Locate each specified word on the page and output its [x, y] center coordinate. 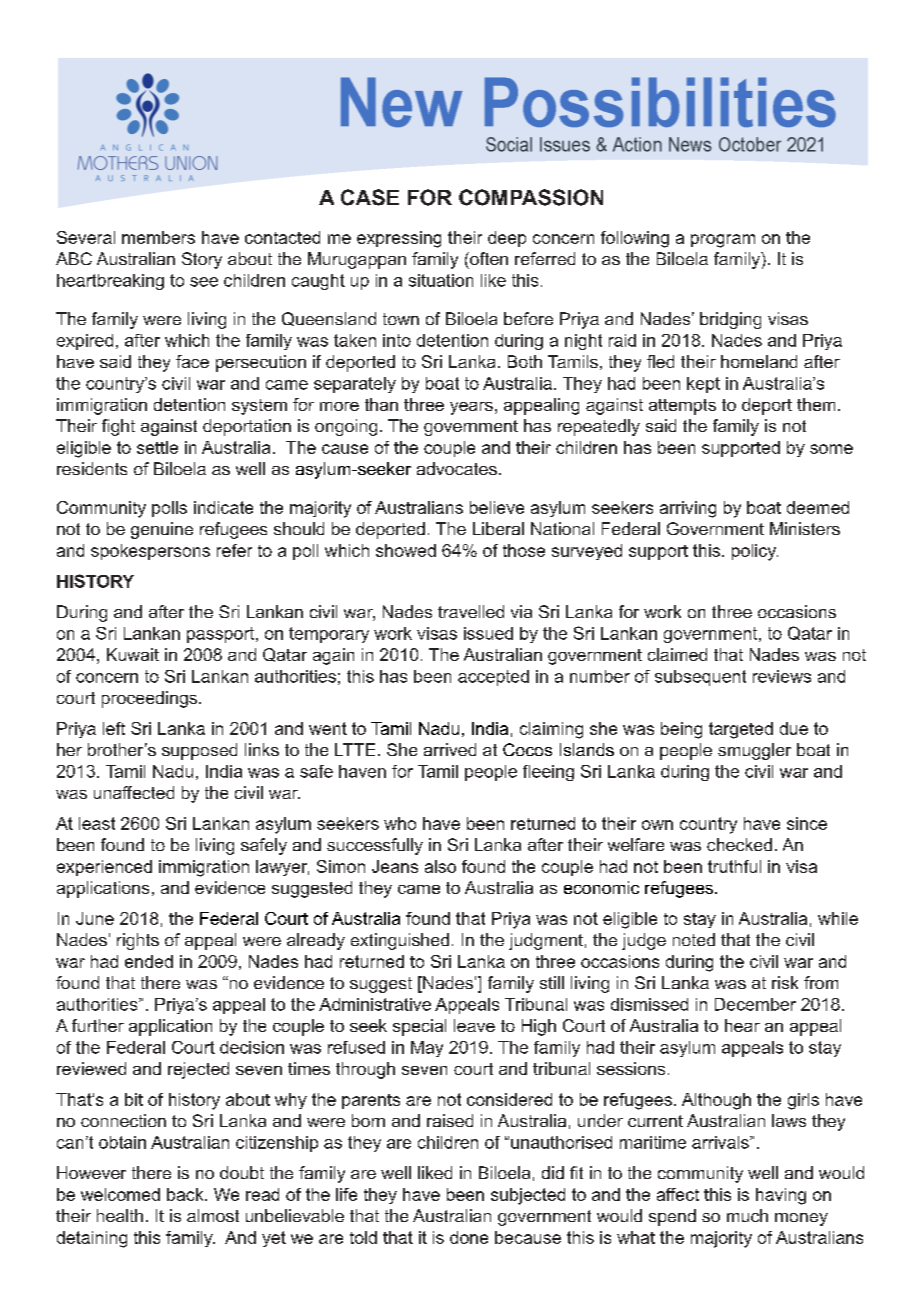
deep [507, 239]
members [158, 237]
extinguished [400, 941]
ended [149, 961]
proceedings [151, 699]
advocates [457, 468]
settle [157, 447]
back [186, 1194]
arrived [450, 749]
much [747, 1215]
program [723, 241]
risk [785, 982]
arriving [688, 509]
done [469, 1237]
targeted [741, 730]
